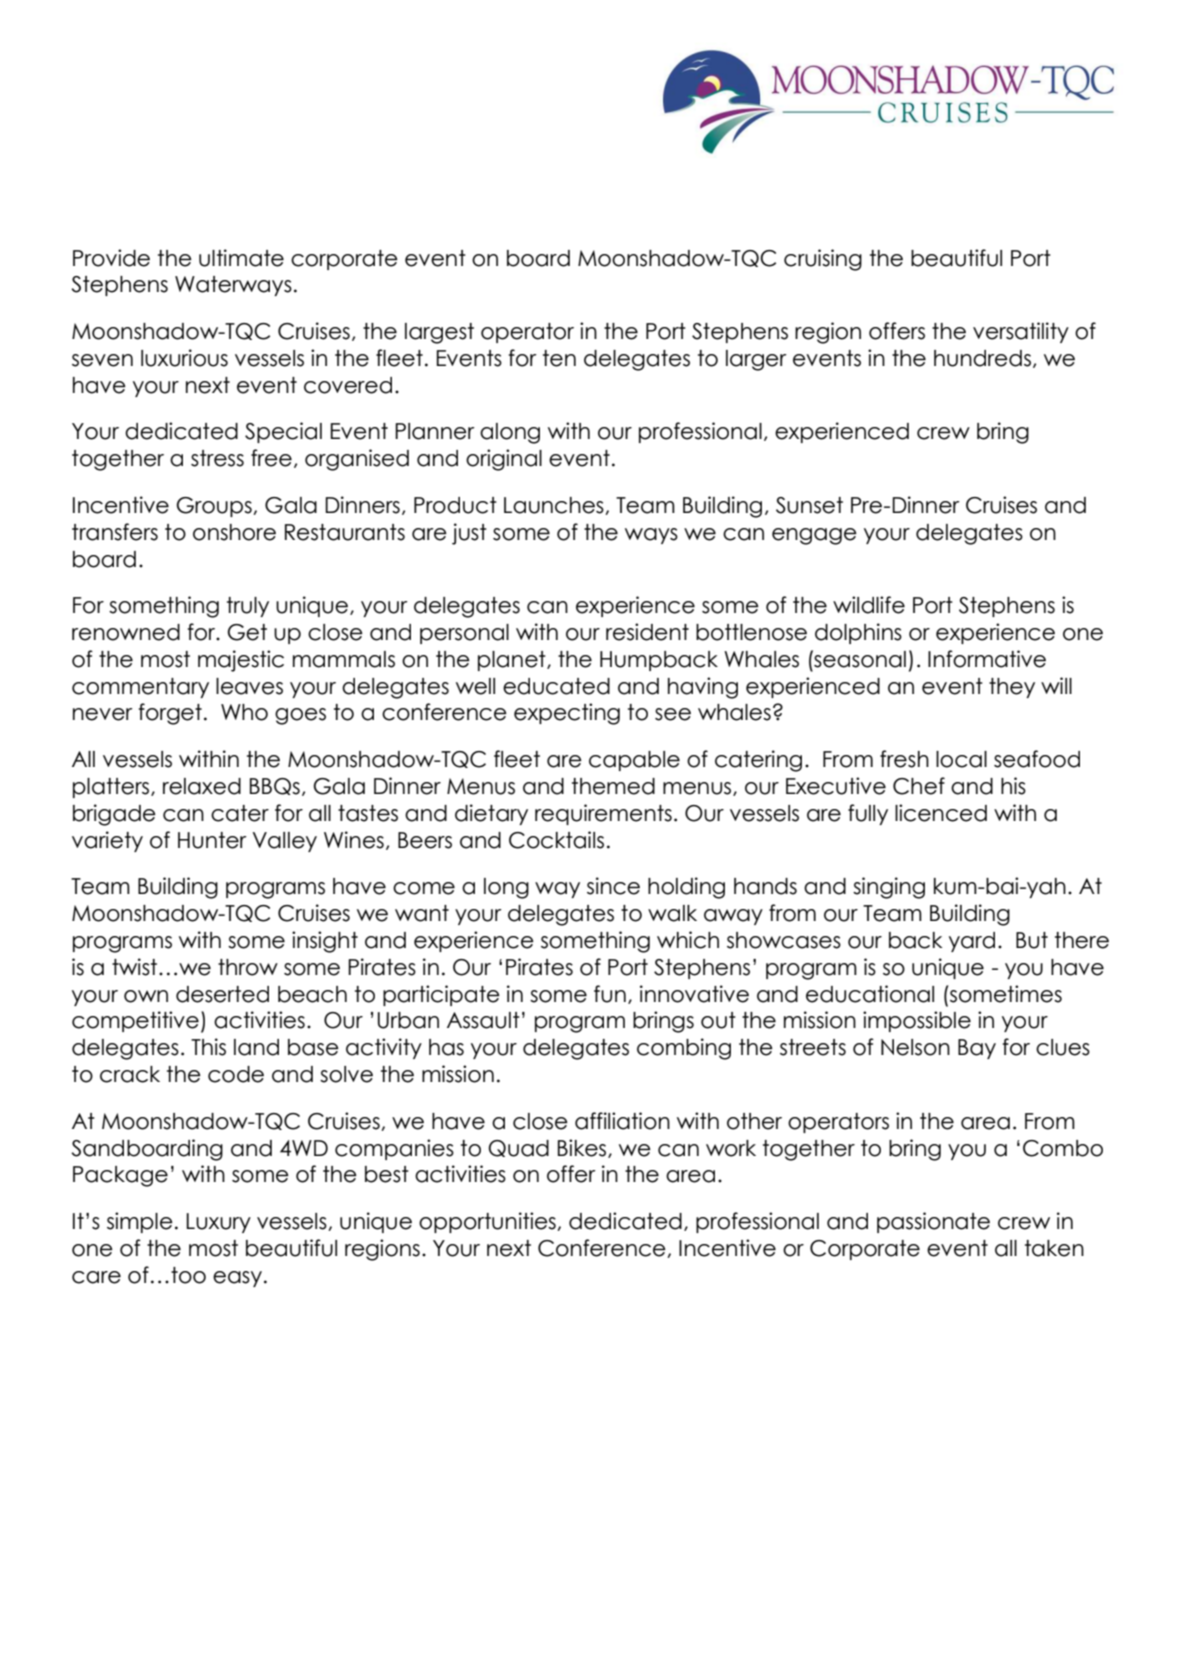 The image size is (1184, 1674). What do you see at coordinates (582, 1148) in the screenshot?
I see `Bikes` at bounding box center [582, 1148].
